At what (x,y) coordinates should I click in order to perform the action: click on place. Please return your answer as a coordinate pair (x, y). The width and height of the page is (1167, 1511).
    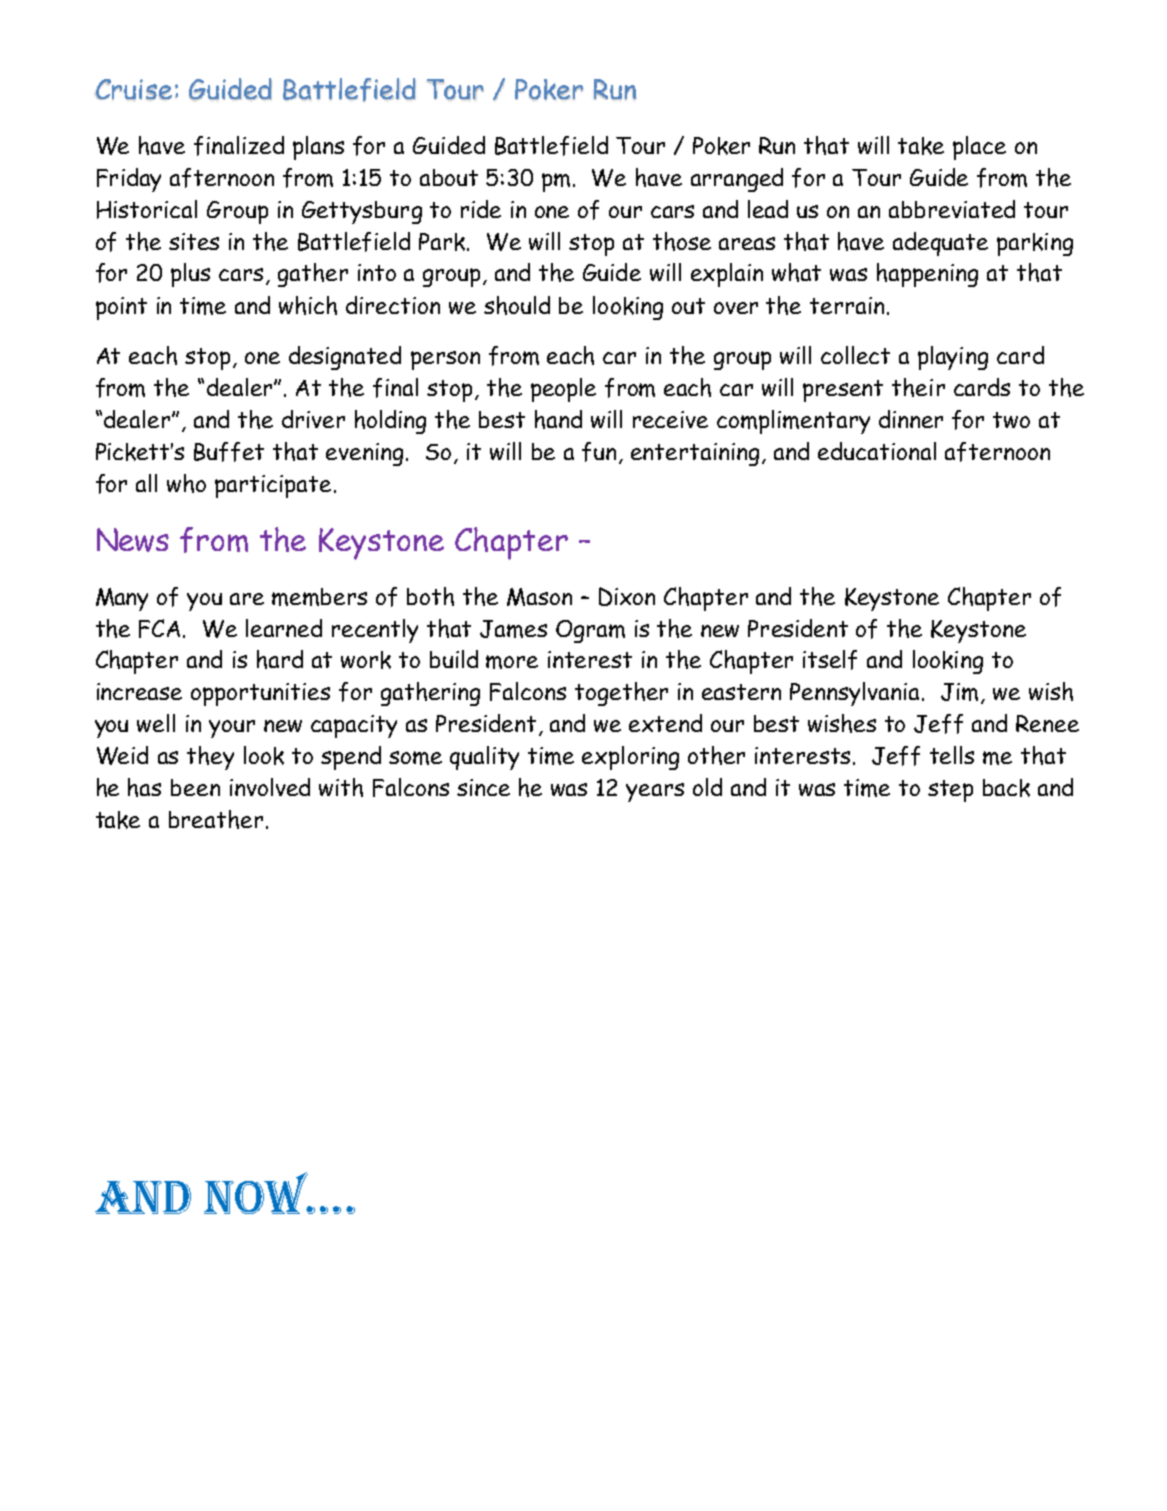
    Looking at the image, I should click on (979, 148).
